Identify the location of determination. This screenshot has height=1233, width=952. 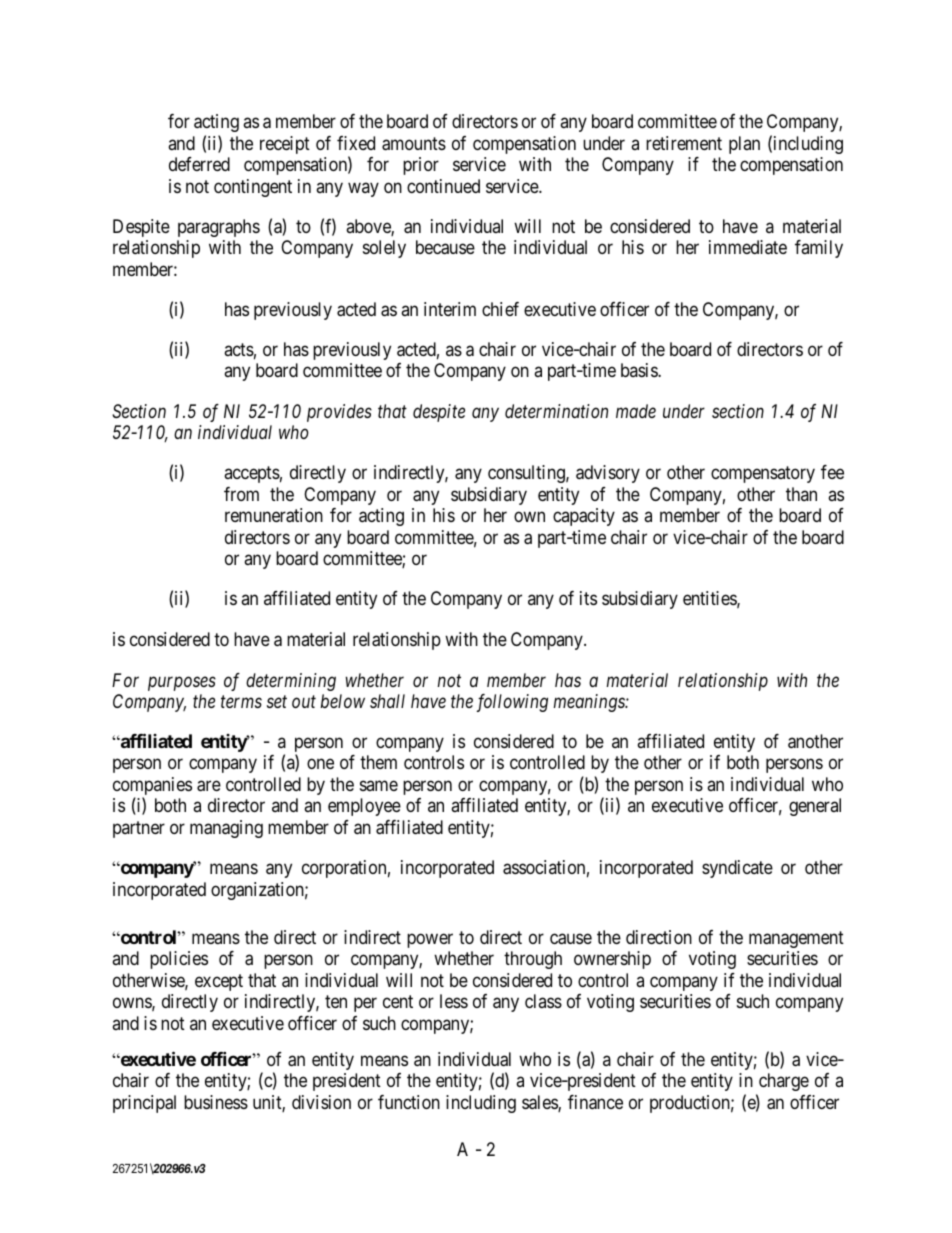
(556, 411).
